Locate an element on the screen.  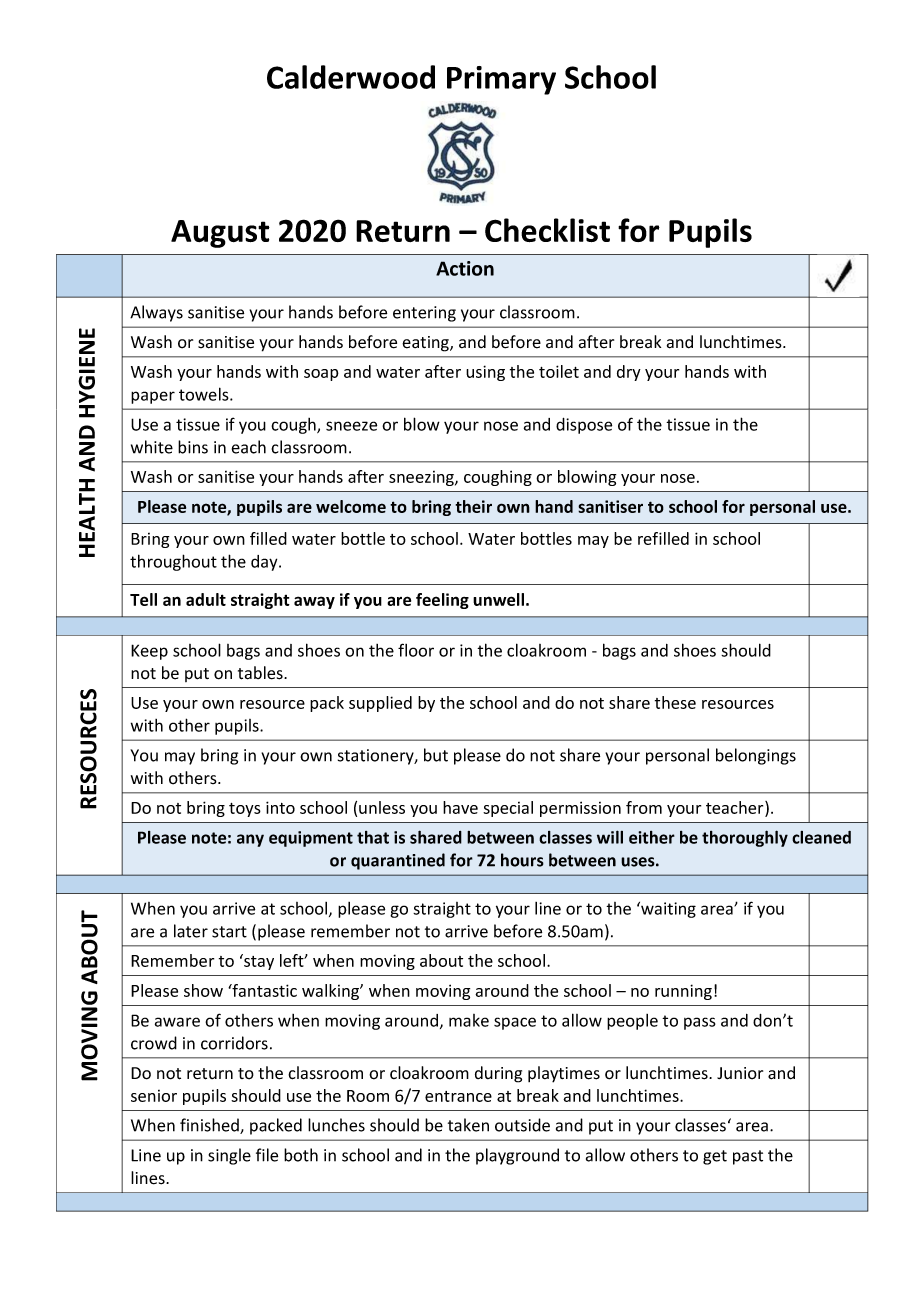
past is located at coordinates (748, 1157).
